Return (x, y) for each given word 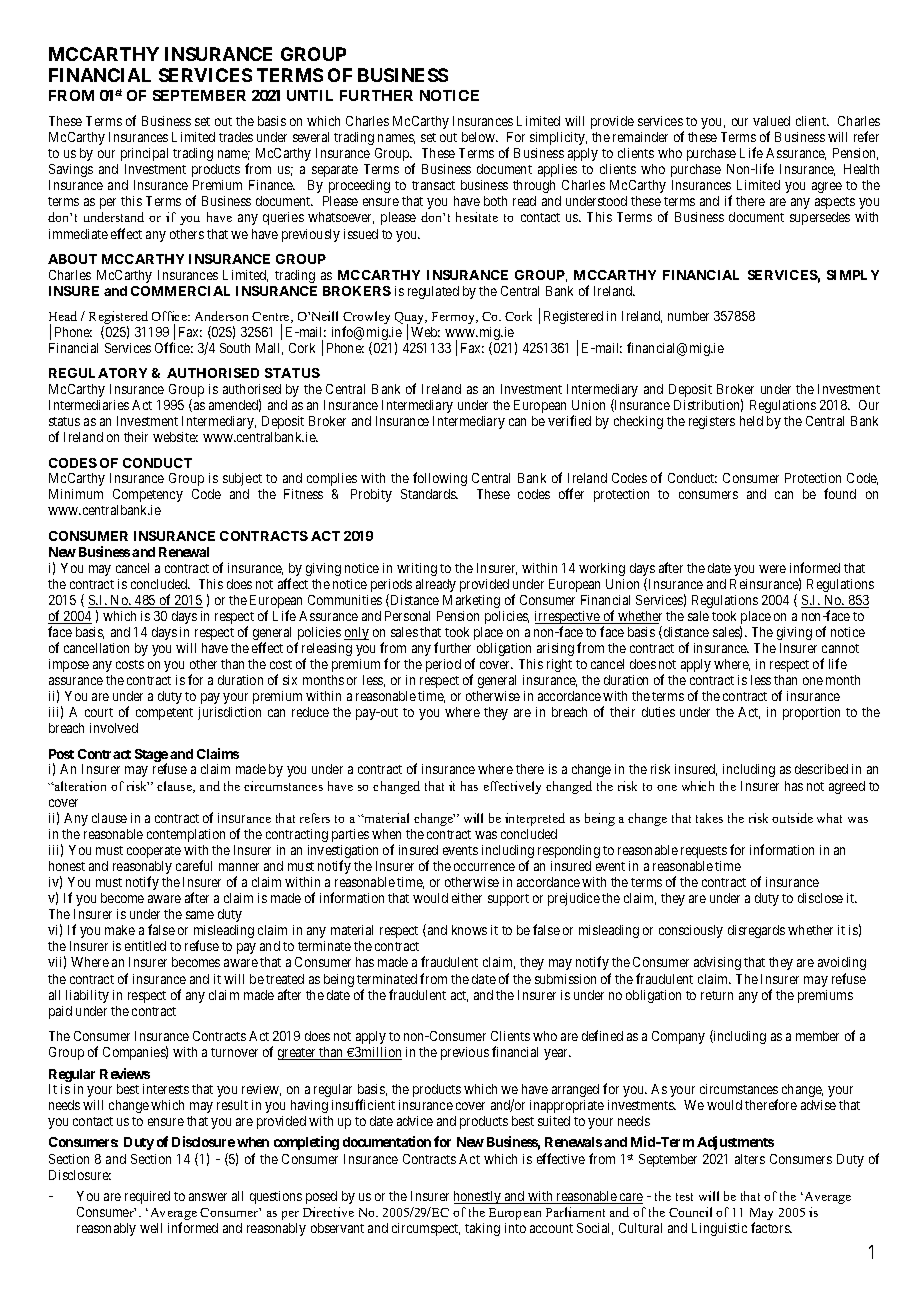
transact (433, 185)
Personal (407, 616)
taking (482, 1229)
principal (144, 154)
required (147, 1197)
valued (771, 121)
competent (164, 714)
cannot (840, 648)
